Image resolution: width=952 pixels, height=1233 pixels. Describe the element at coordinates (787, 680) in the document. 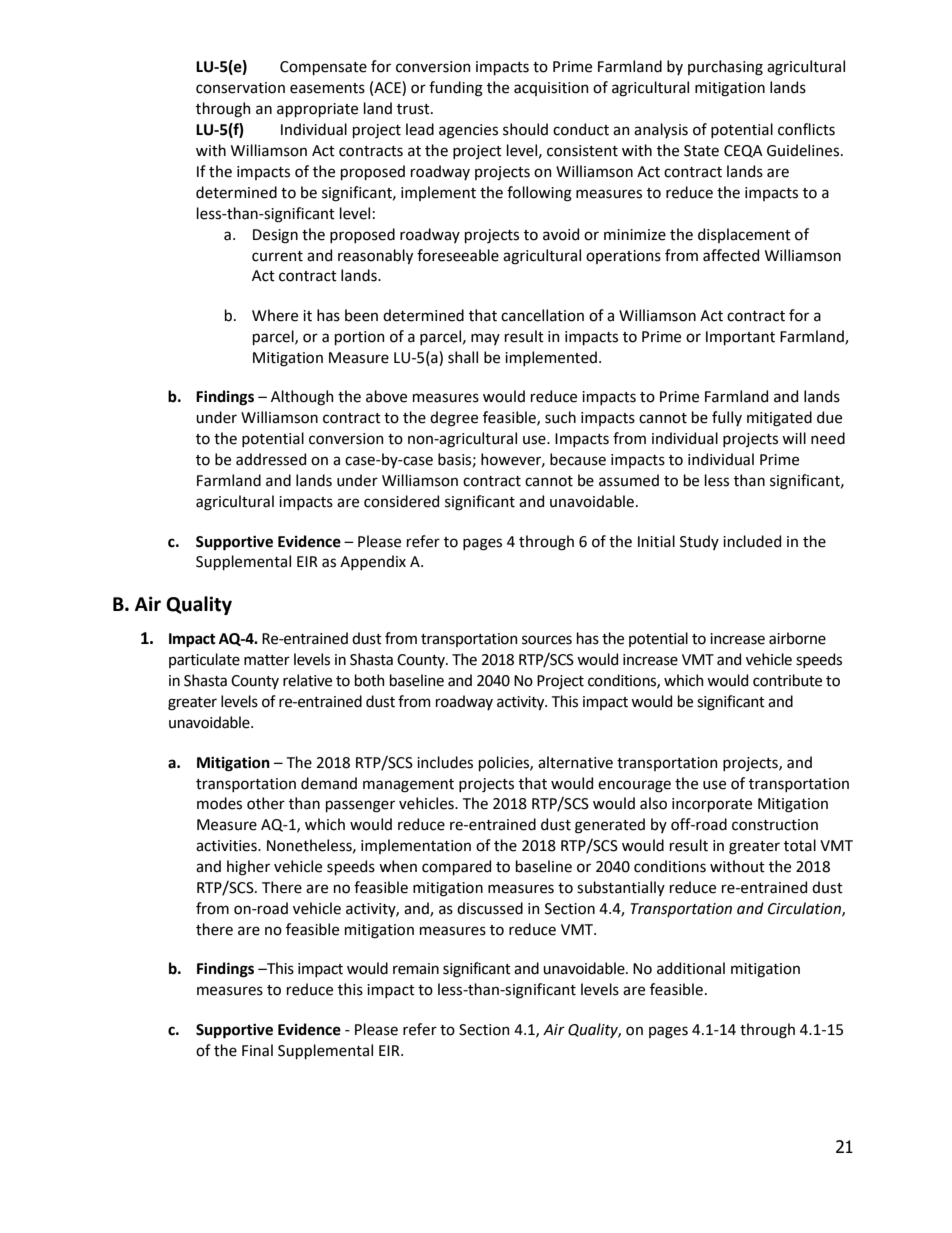

I see `contribute` at that location.
